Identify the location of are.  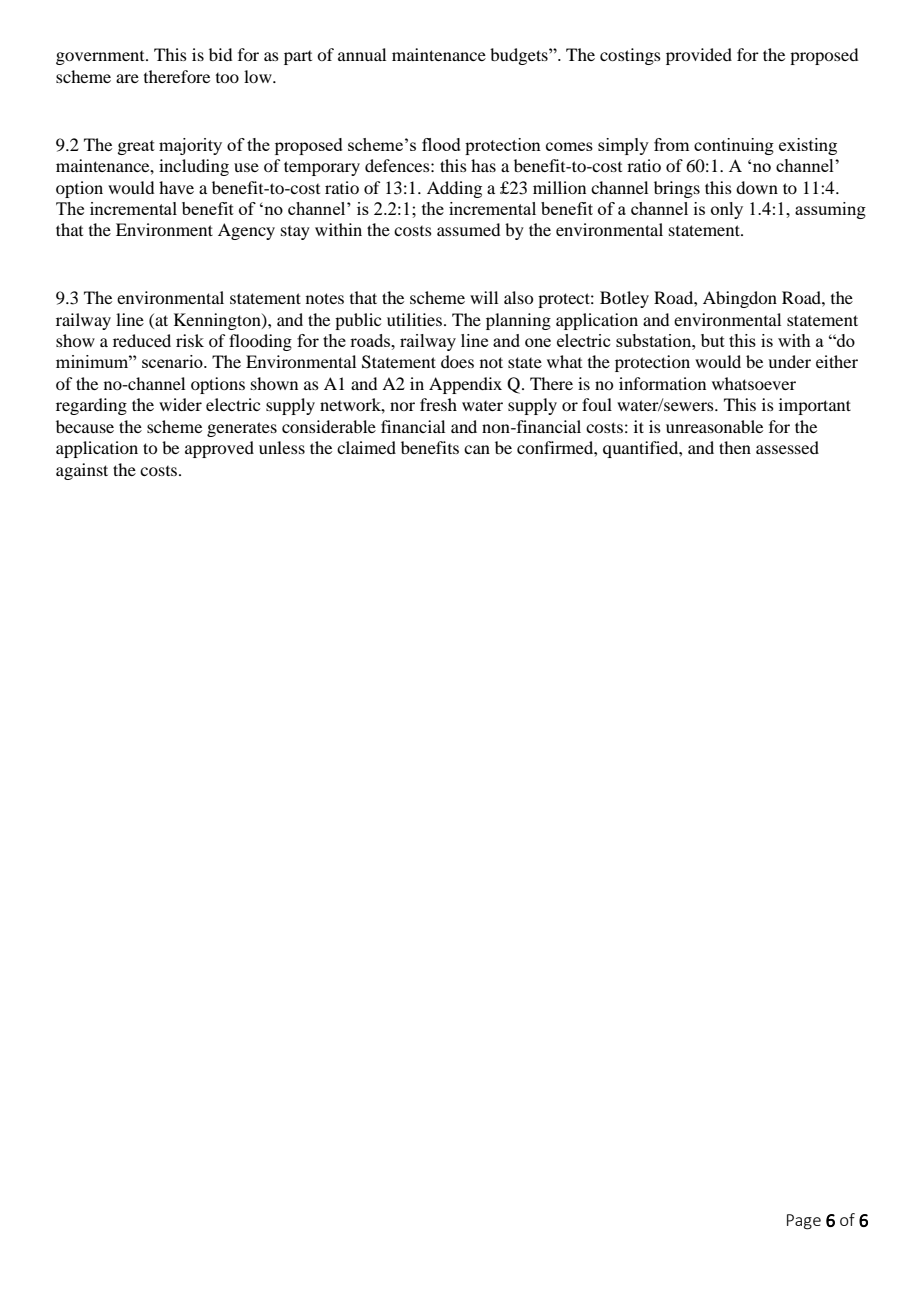
(127, 78).
